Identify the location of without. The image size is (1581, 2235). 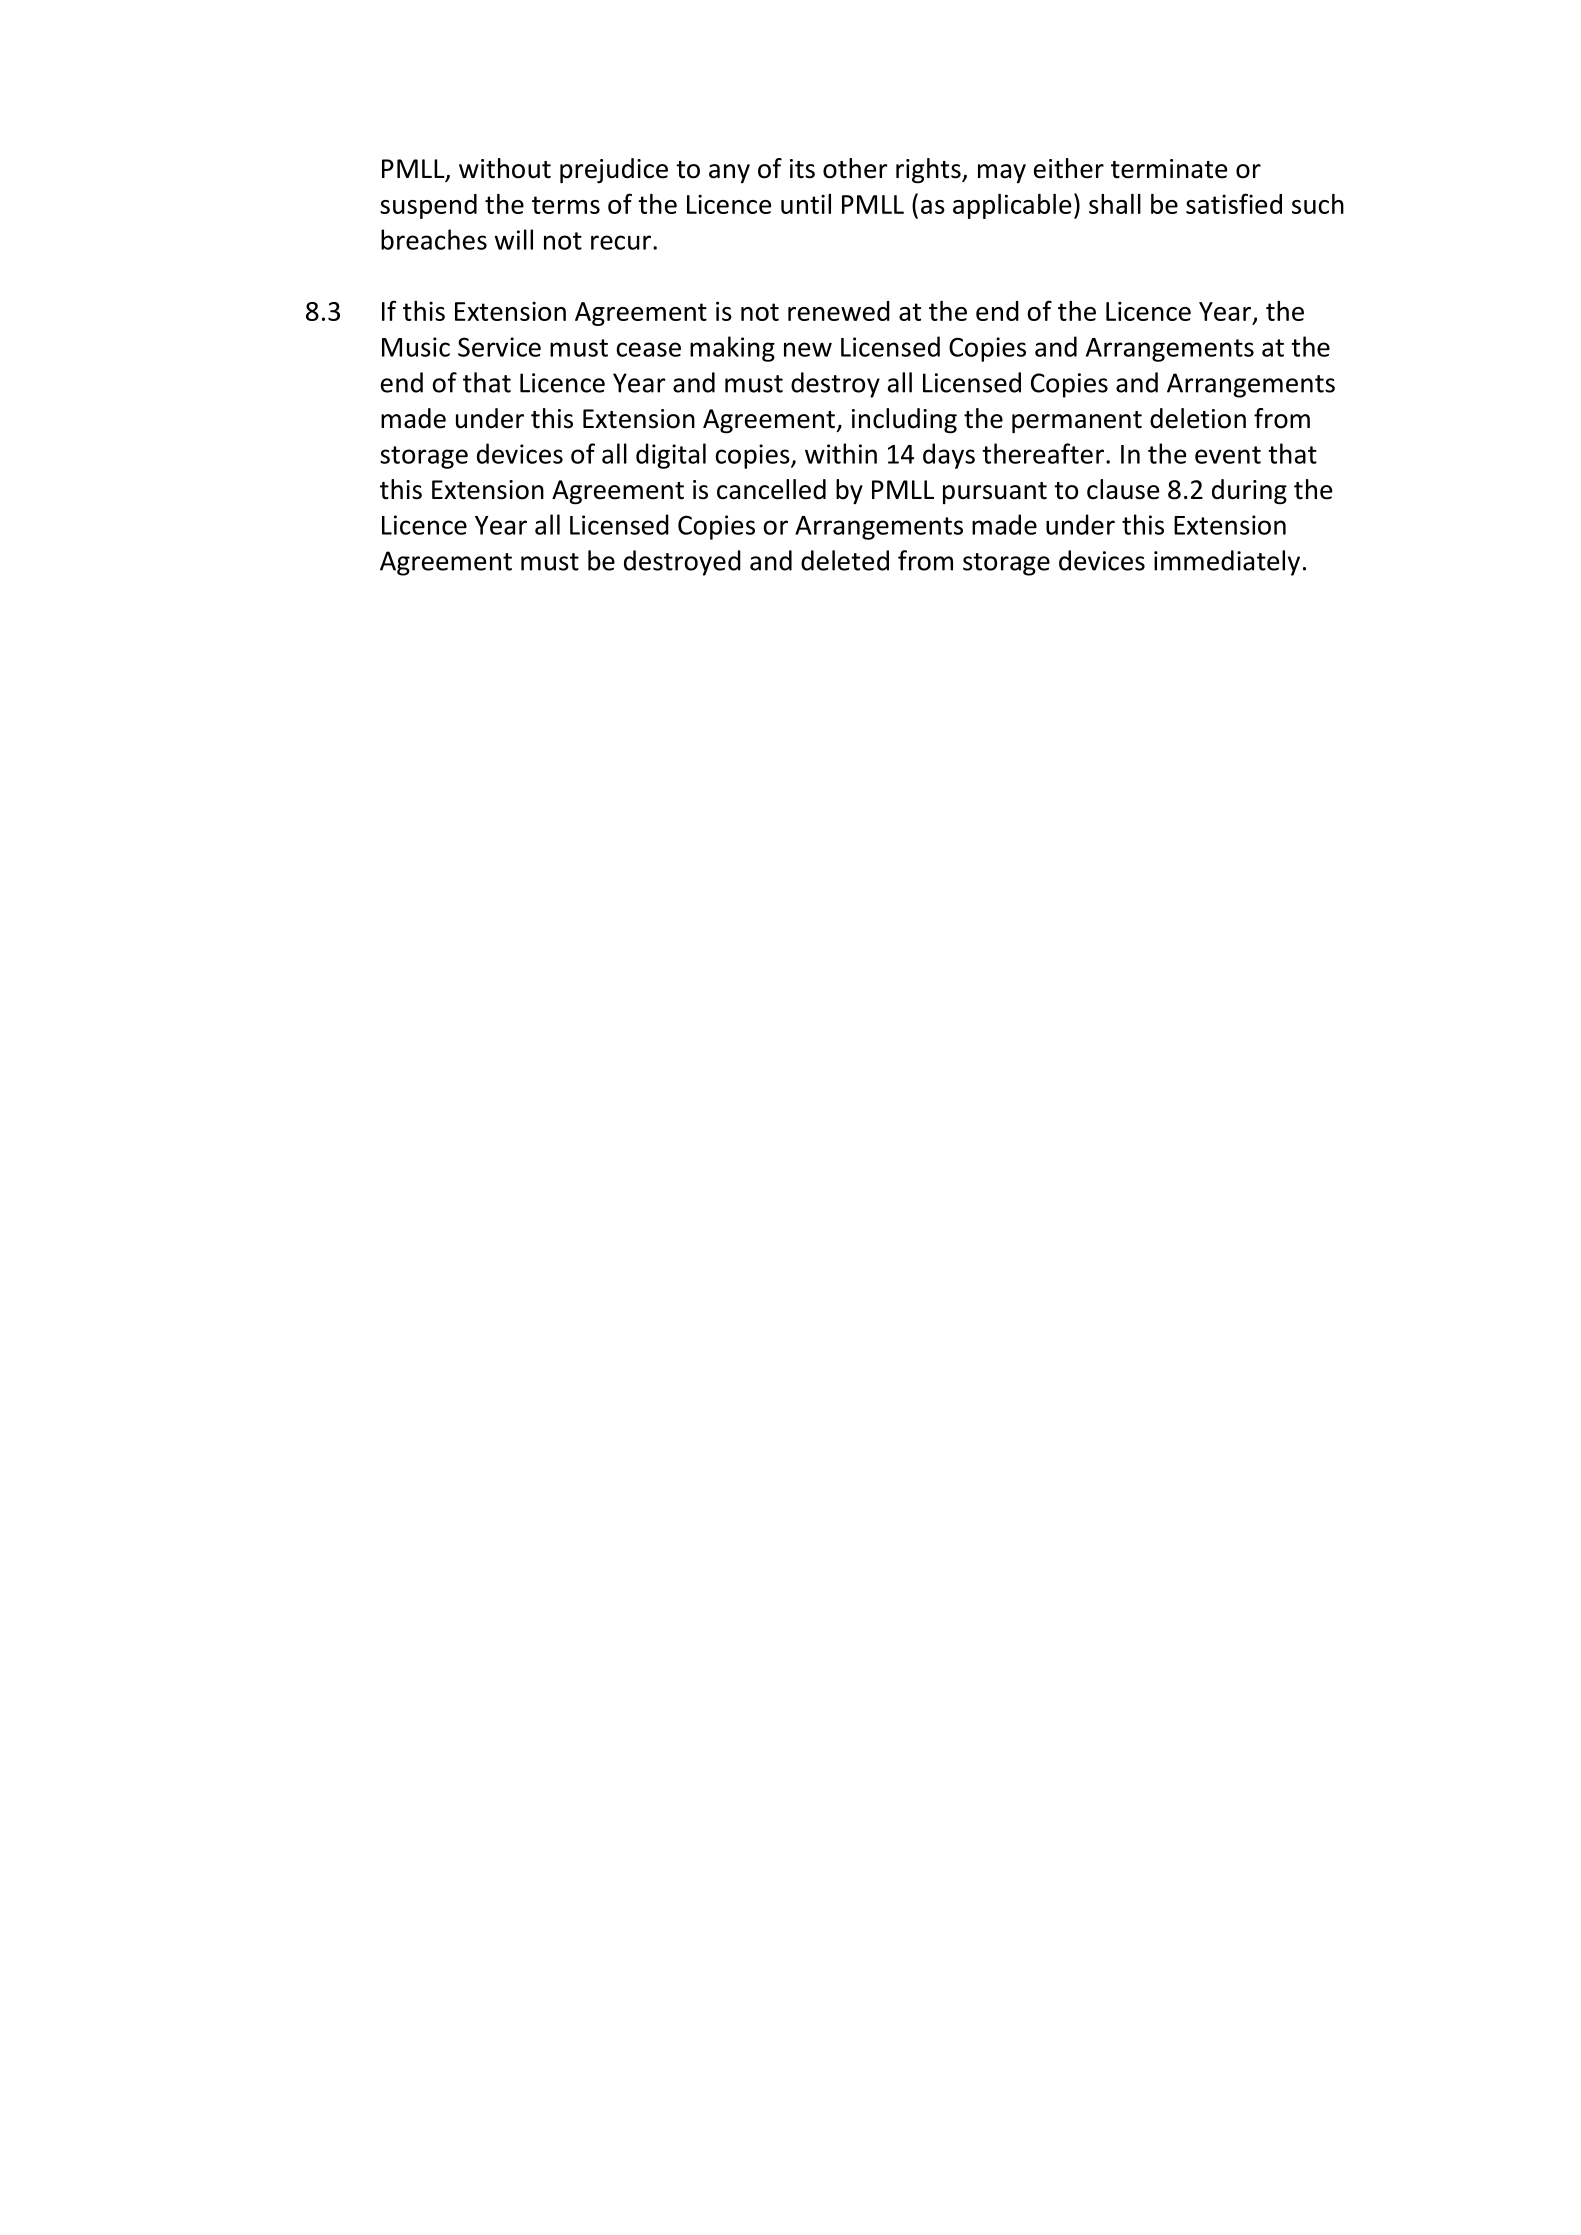
(505, 168).
